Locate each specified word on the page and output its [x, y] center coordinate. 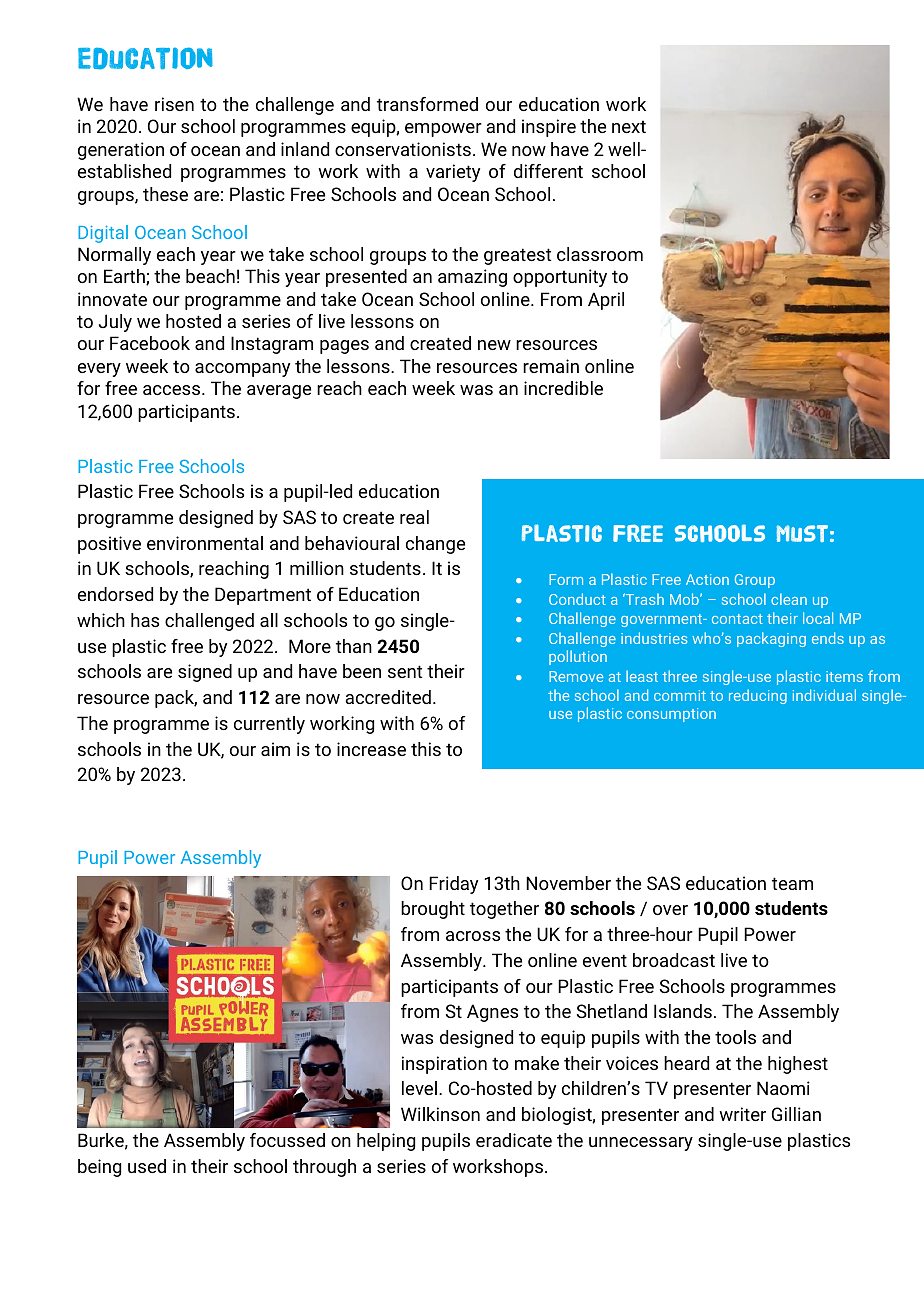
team [792, 883]
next [629, 126]
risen [174, 104]
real [414, 517]
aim [275, 749]
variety [453, 173]
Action [707, 579]
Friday [453, 885]
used [147, 1166]
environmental [205, 543]
